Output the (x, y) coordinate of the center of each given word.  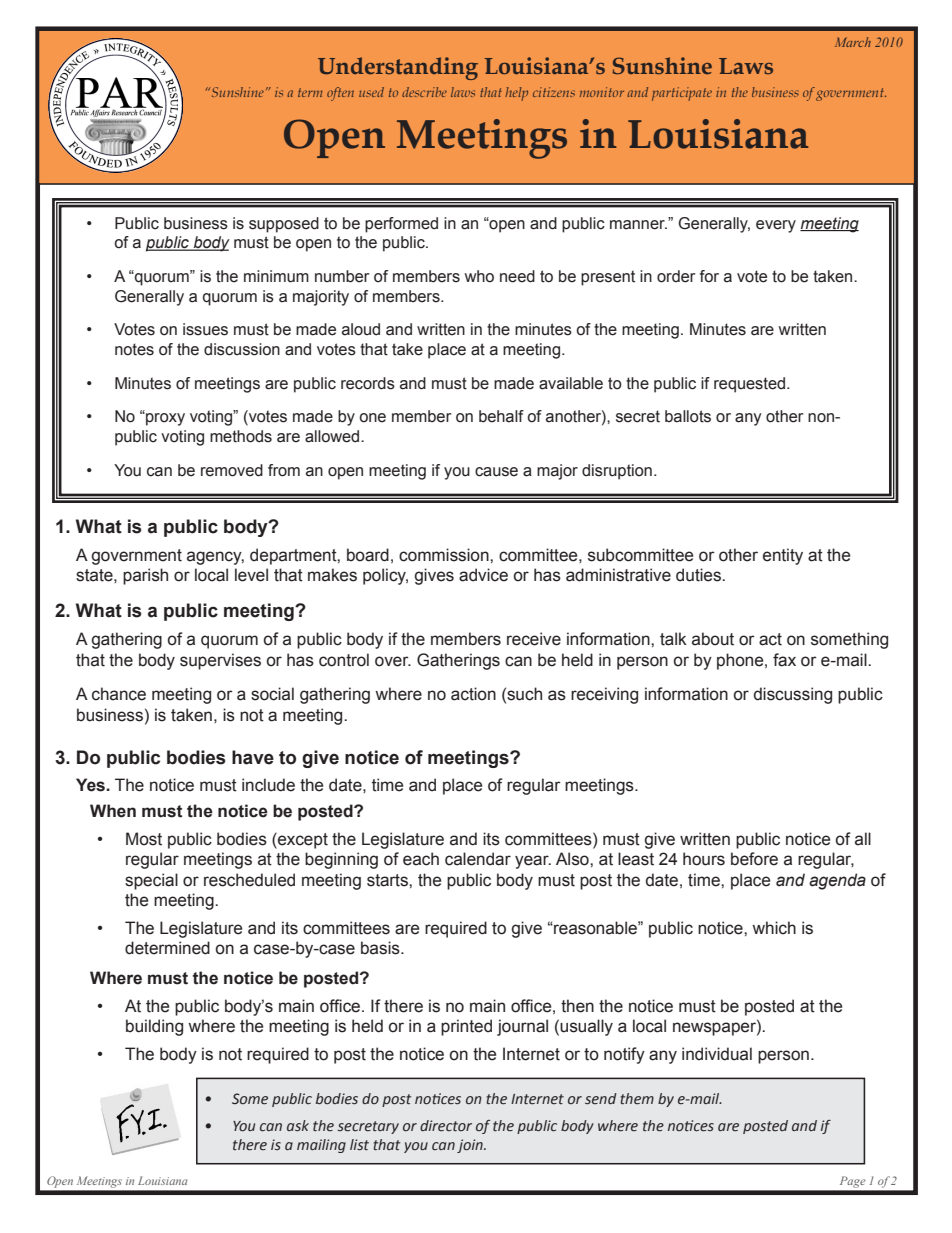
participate (682, 94)
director (446, 1126)
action (473, 694)
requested (749, 385)
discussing (793, 695)
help (516, 94)
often (340, 94)
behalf (501, 416)
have (253, 757)
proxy (164, 419)
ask (298, 1126)
